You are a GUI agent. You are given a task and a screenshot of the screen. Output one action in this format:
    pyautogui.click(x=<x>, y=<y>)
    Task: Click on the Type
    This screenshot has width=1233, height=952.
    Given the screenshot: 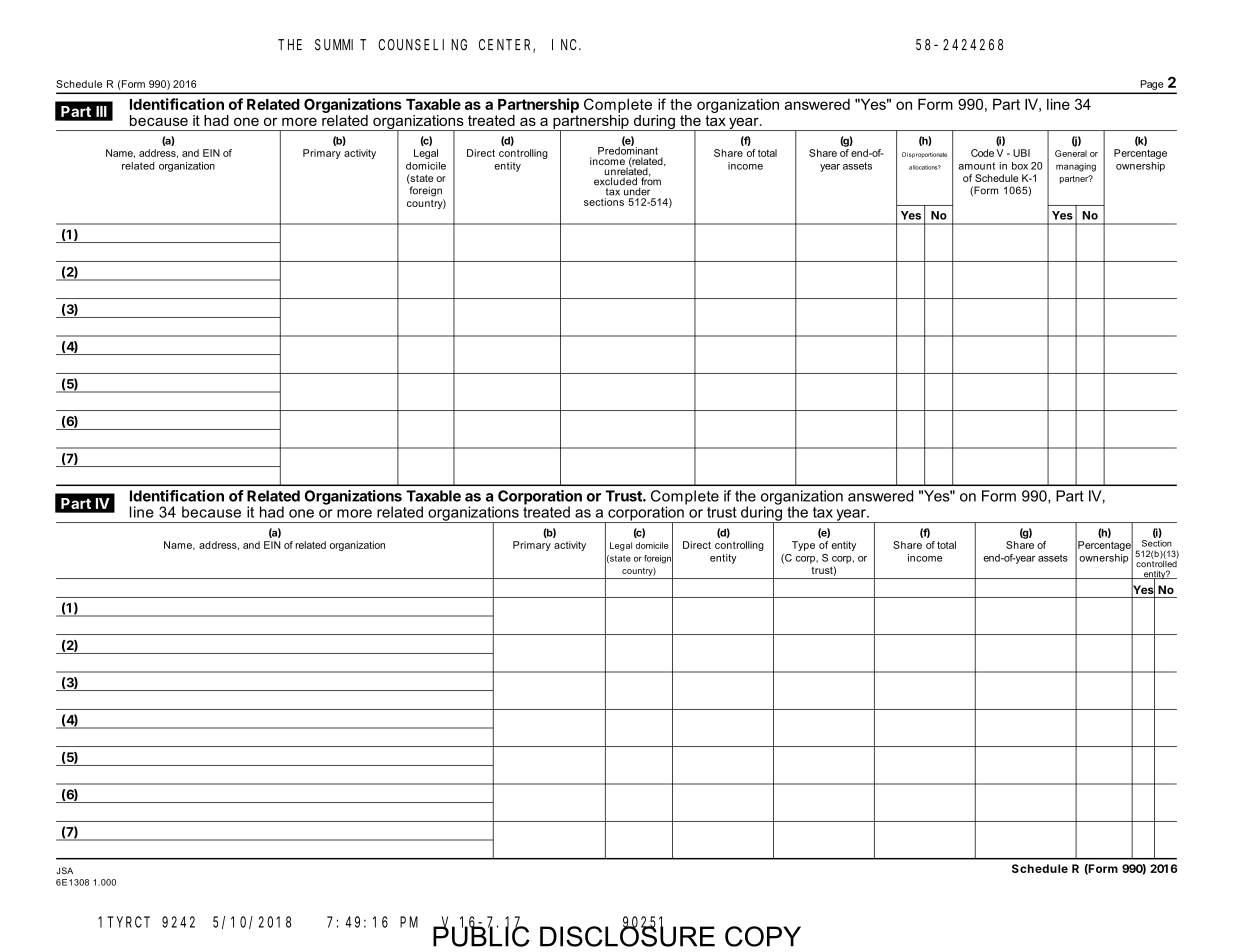 What is the action you would take?
    pyautogui.click(x=803, y=546)
